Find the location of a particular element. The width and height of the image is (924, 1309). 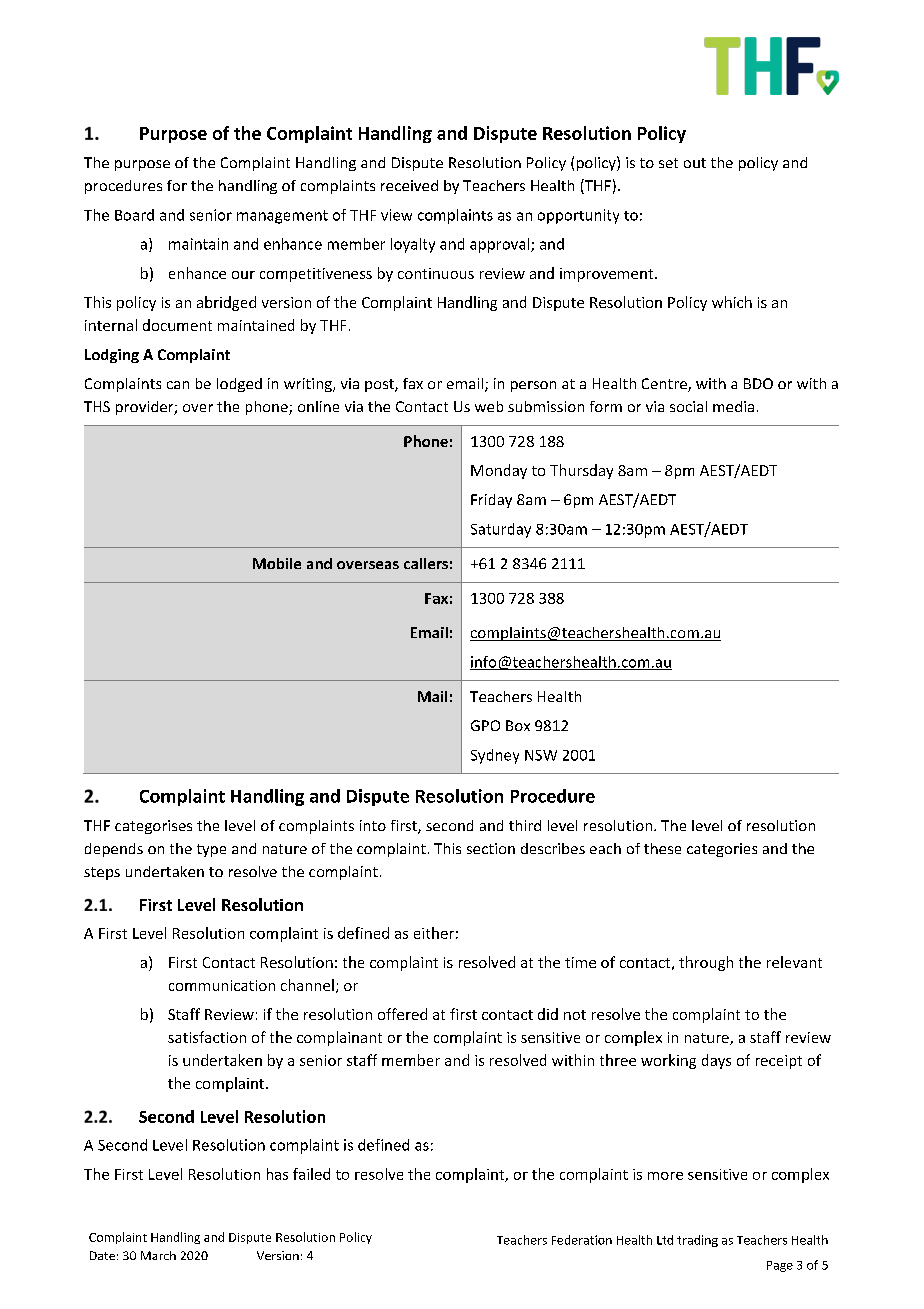

received is located at coordinates (409, 185).
